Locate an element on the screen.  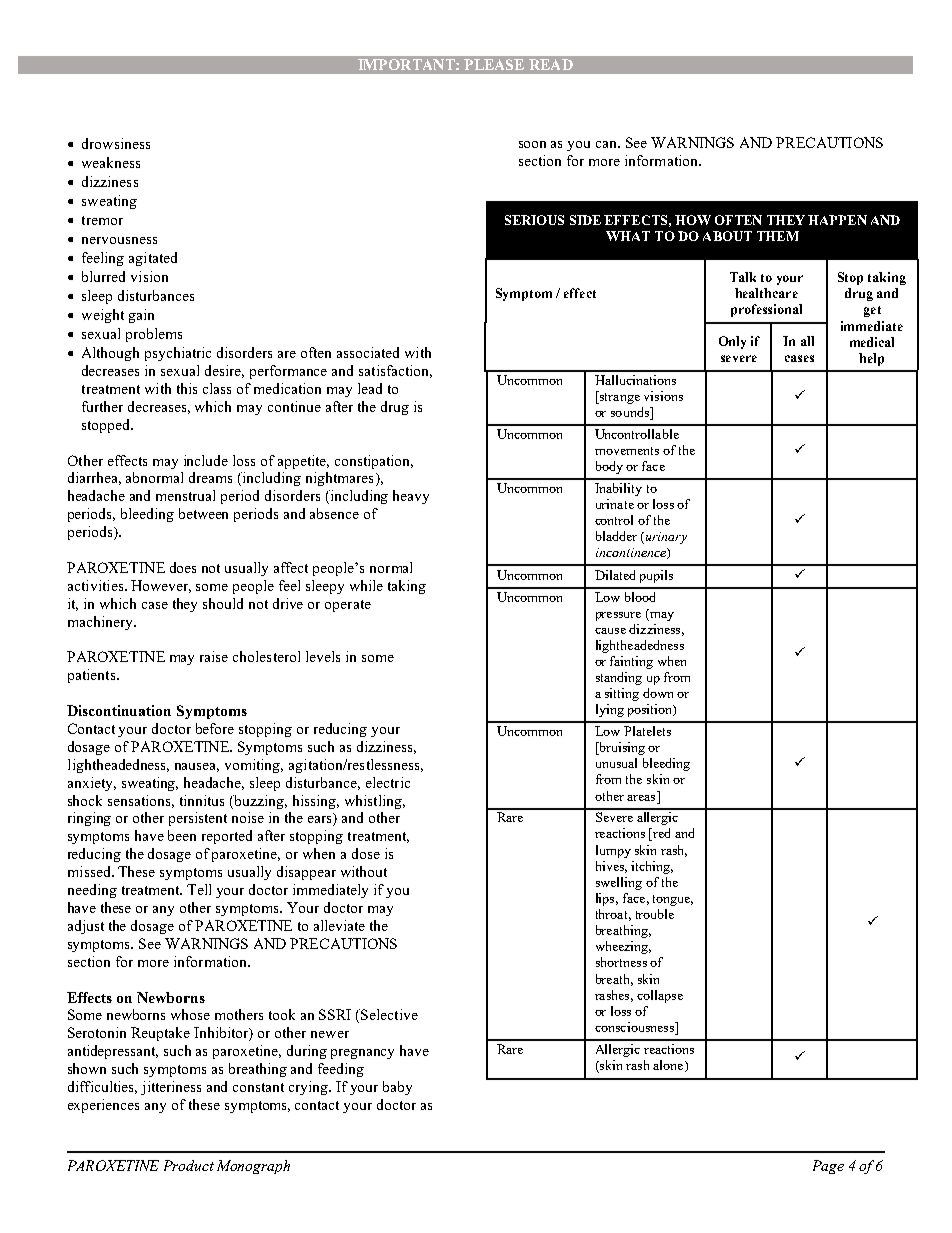
Product is located at coordinates (189, 1165).
